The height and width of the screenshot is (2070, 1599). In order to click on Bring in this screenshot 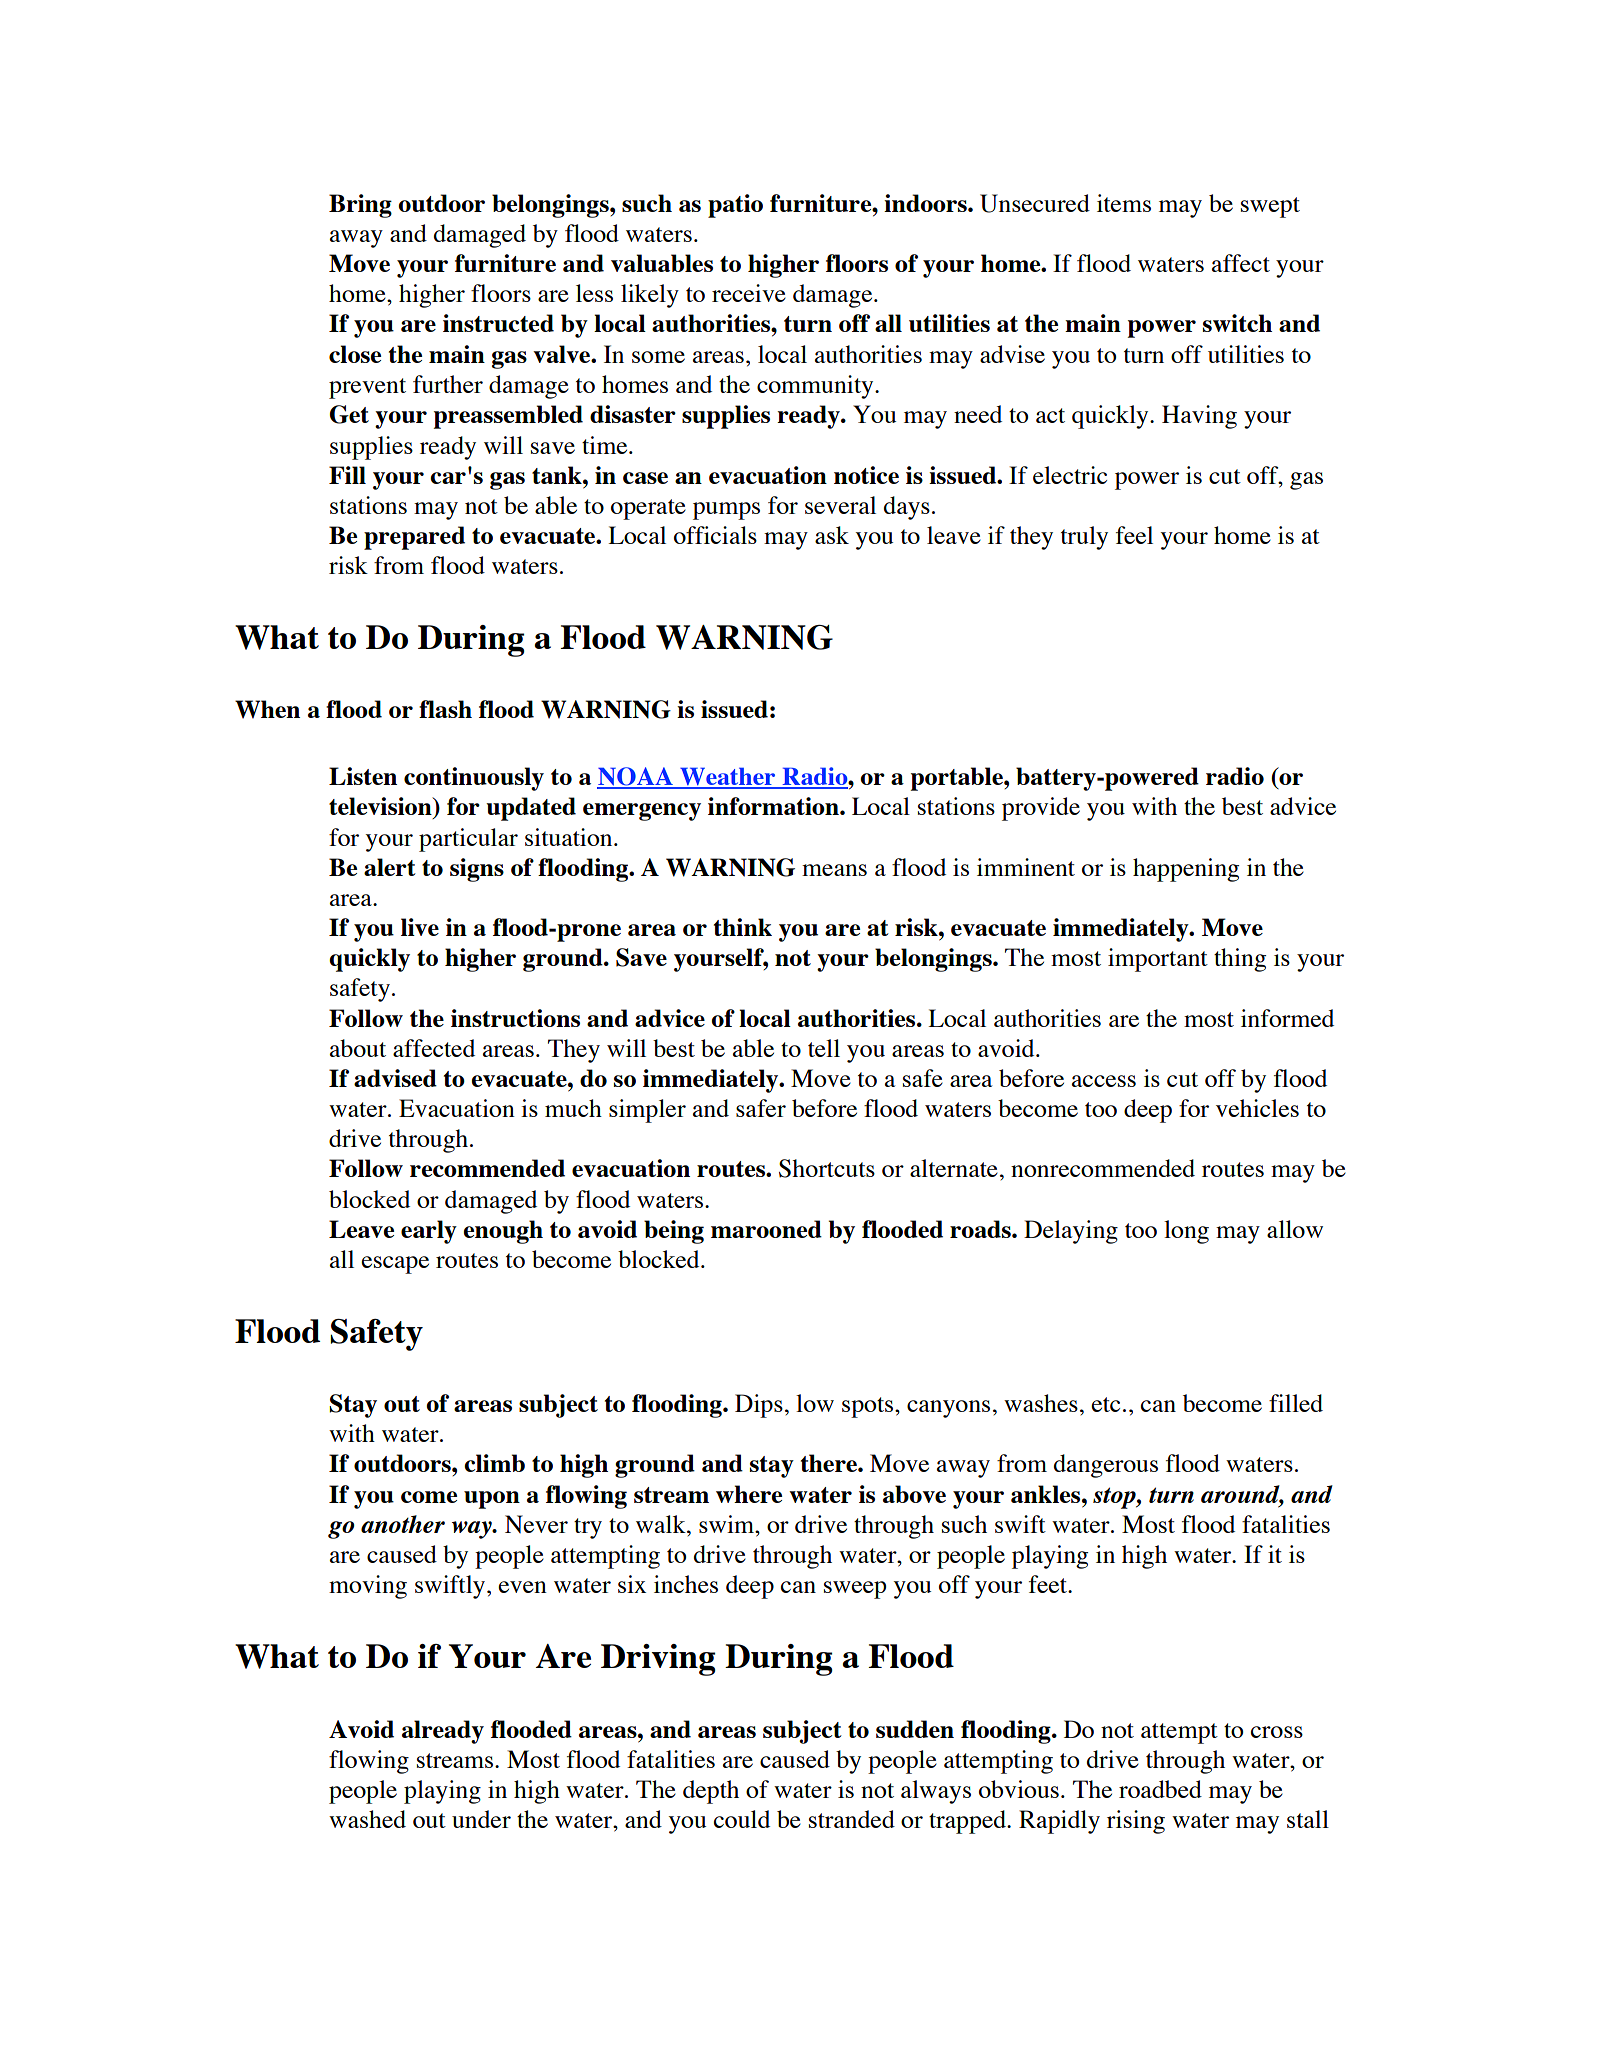, I will do `click(360, 206)`.
